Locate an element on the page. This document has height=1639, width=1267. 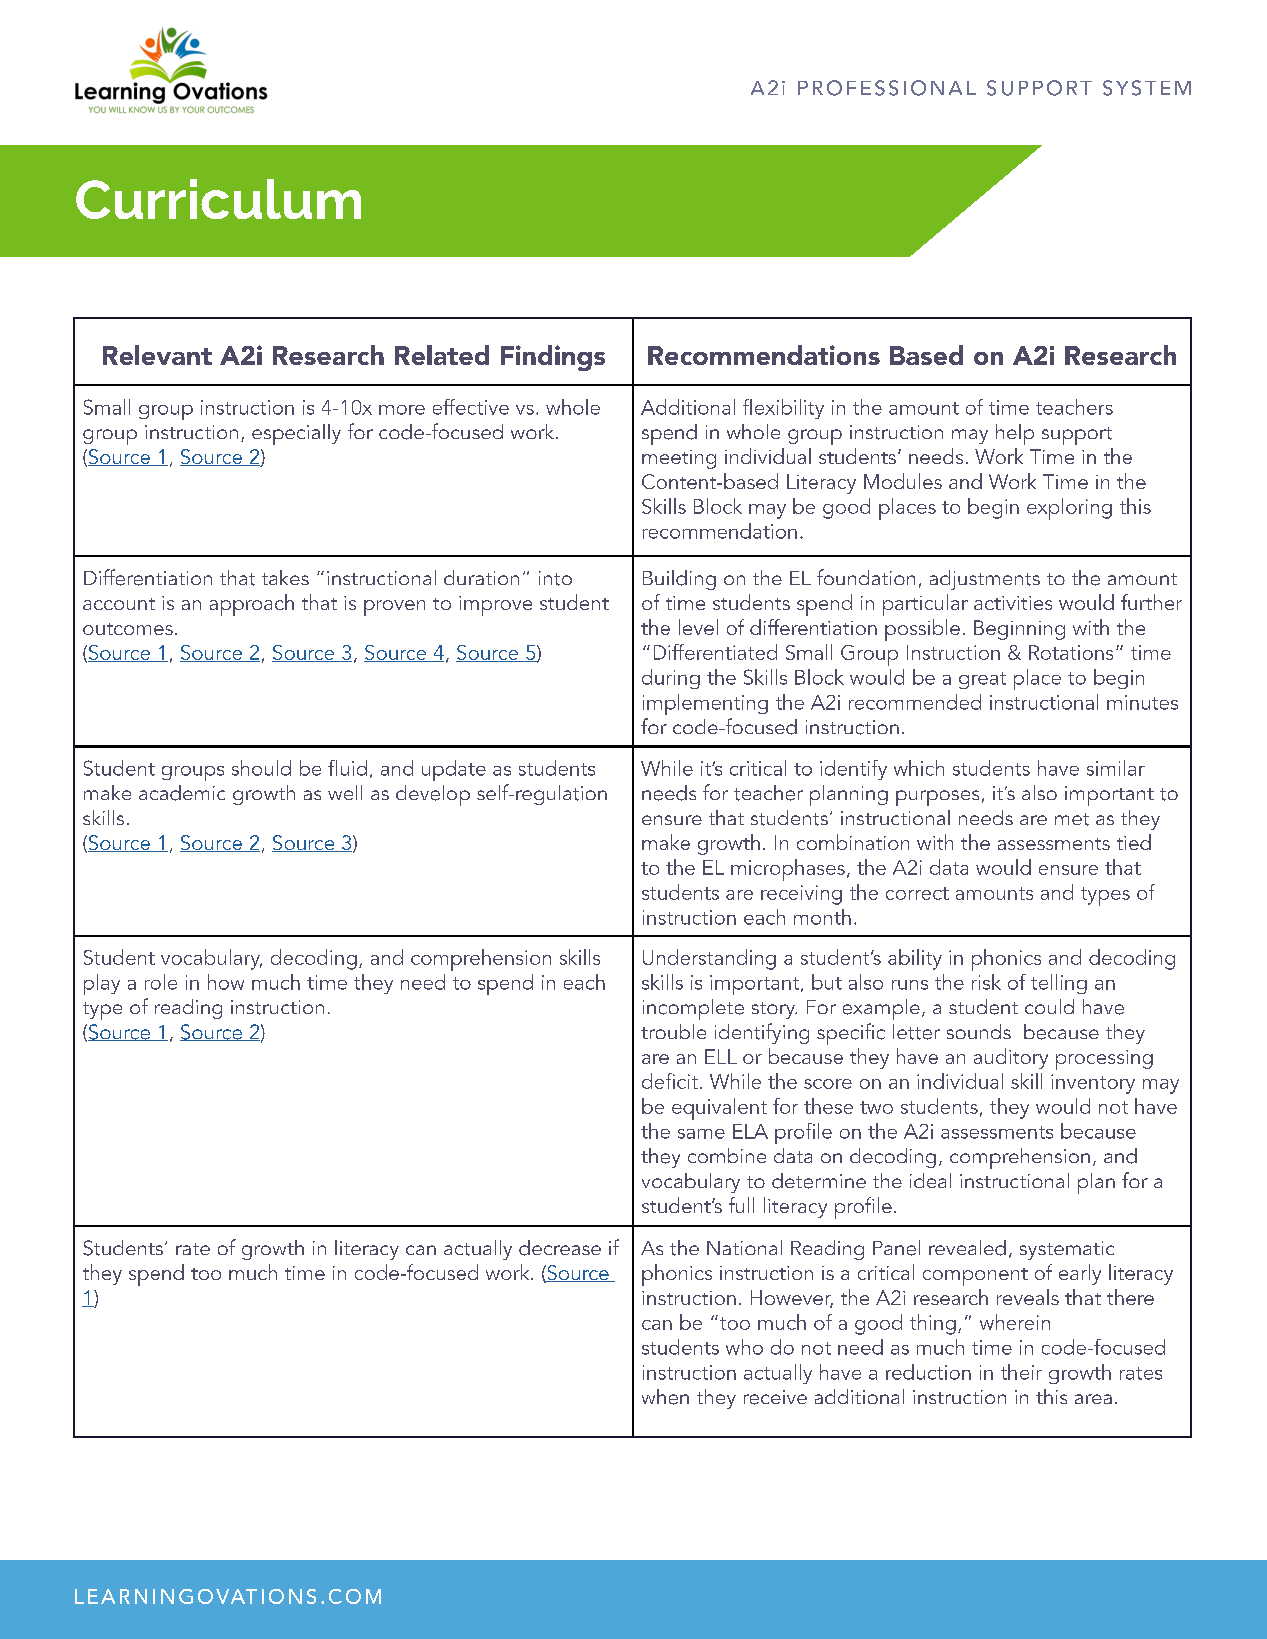
telling is located at coordinates (1059, 984).
